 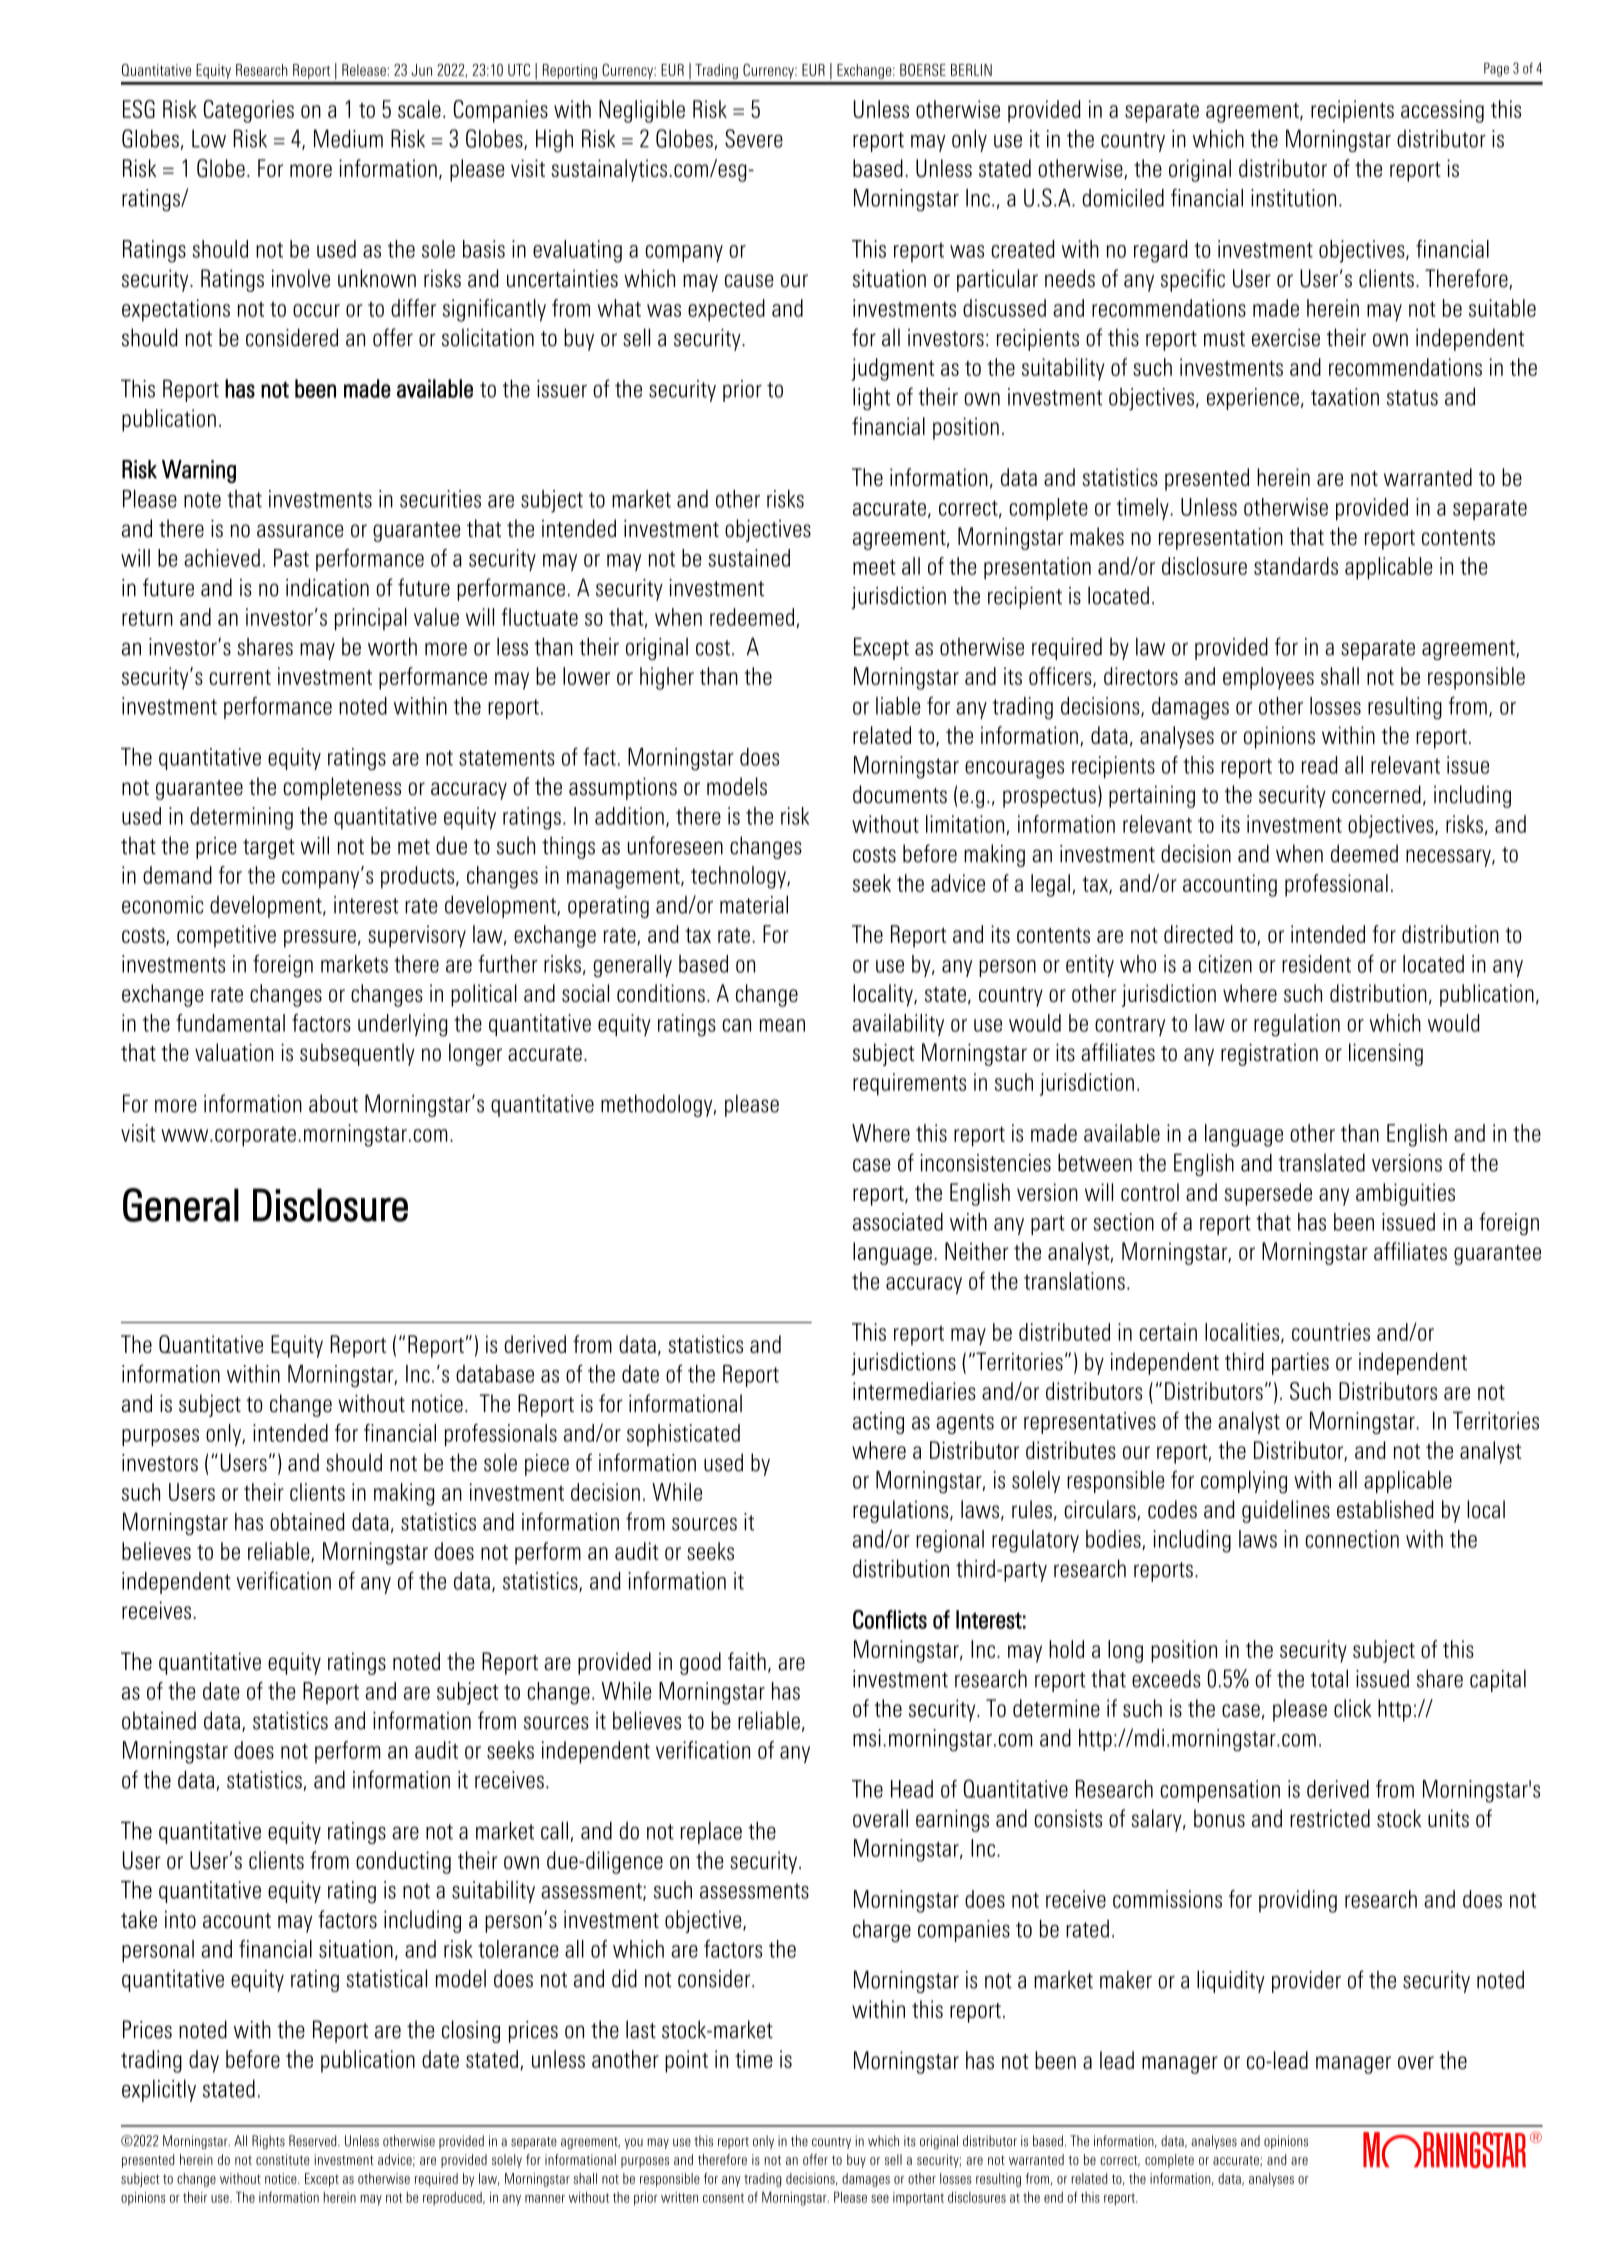 What do you see at coordinates (909, 1084) in the image?
I see `requirements` at bounding box center [909, 1084].
